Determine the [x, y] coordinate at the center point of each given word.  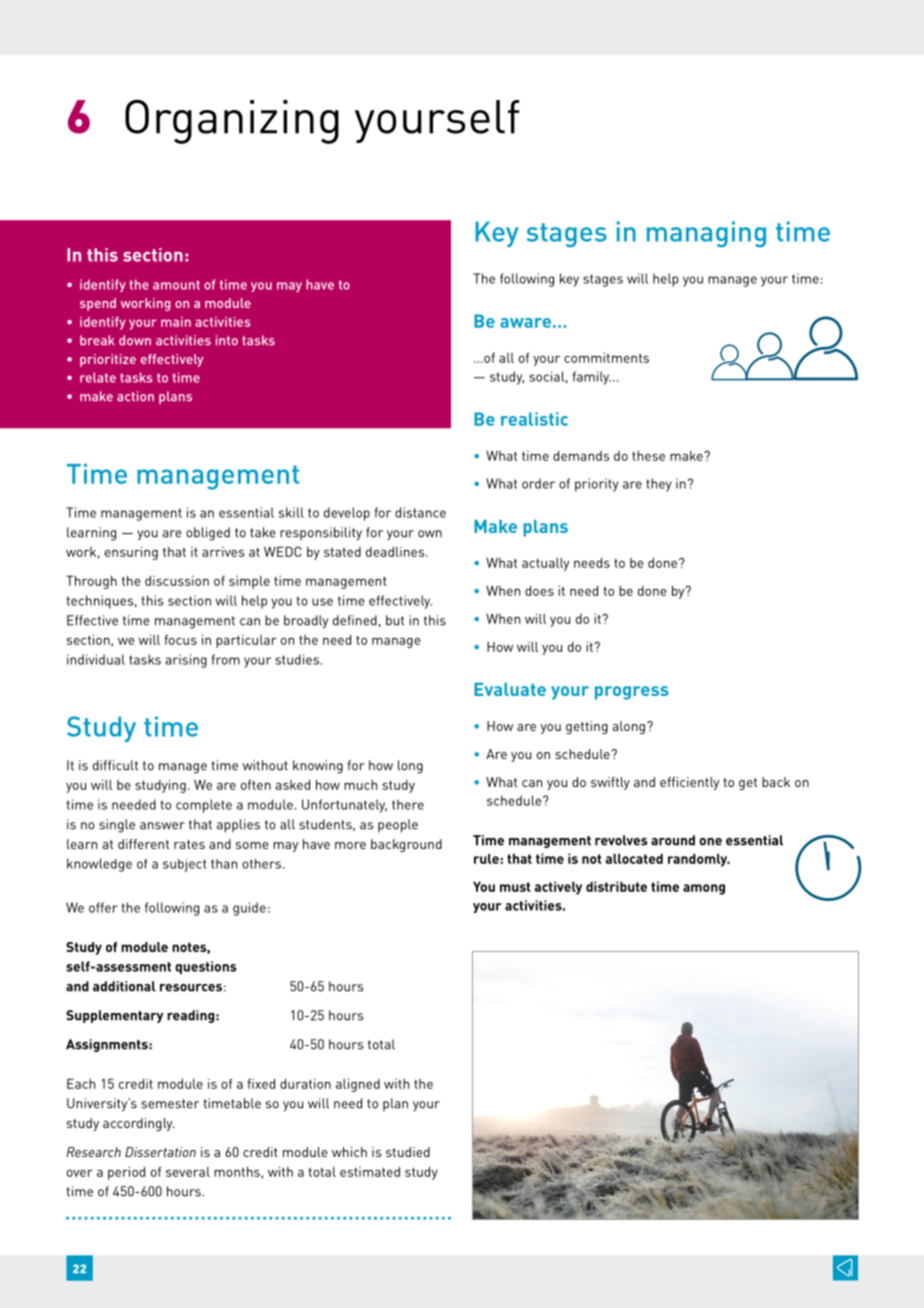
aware [525, 323]
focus [180, 639]
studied [408, 1152]
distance [420, 512]
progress [631, 693]
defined [355, 620]
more [350, 845]
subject [185, 865]
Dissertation [160, 1152]
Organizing [232, 122]
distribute [616, 886]
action [135, 396]
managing [706, 234]
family [592, 378]
